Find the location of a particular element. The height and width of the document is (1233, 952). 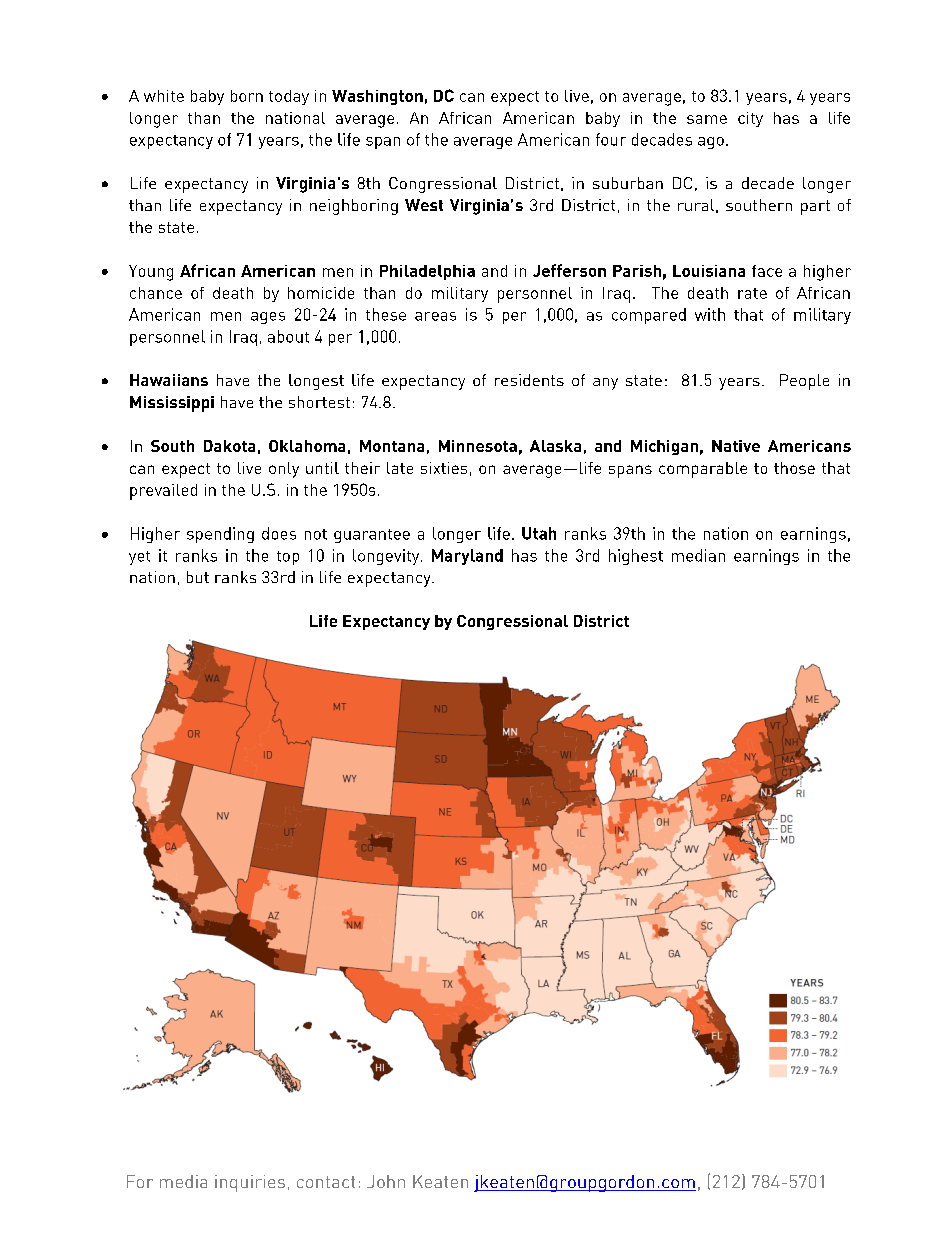

longevity is located at coordinates (387, 557).
